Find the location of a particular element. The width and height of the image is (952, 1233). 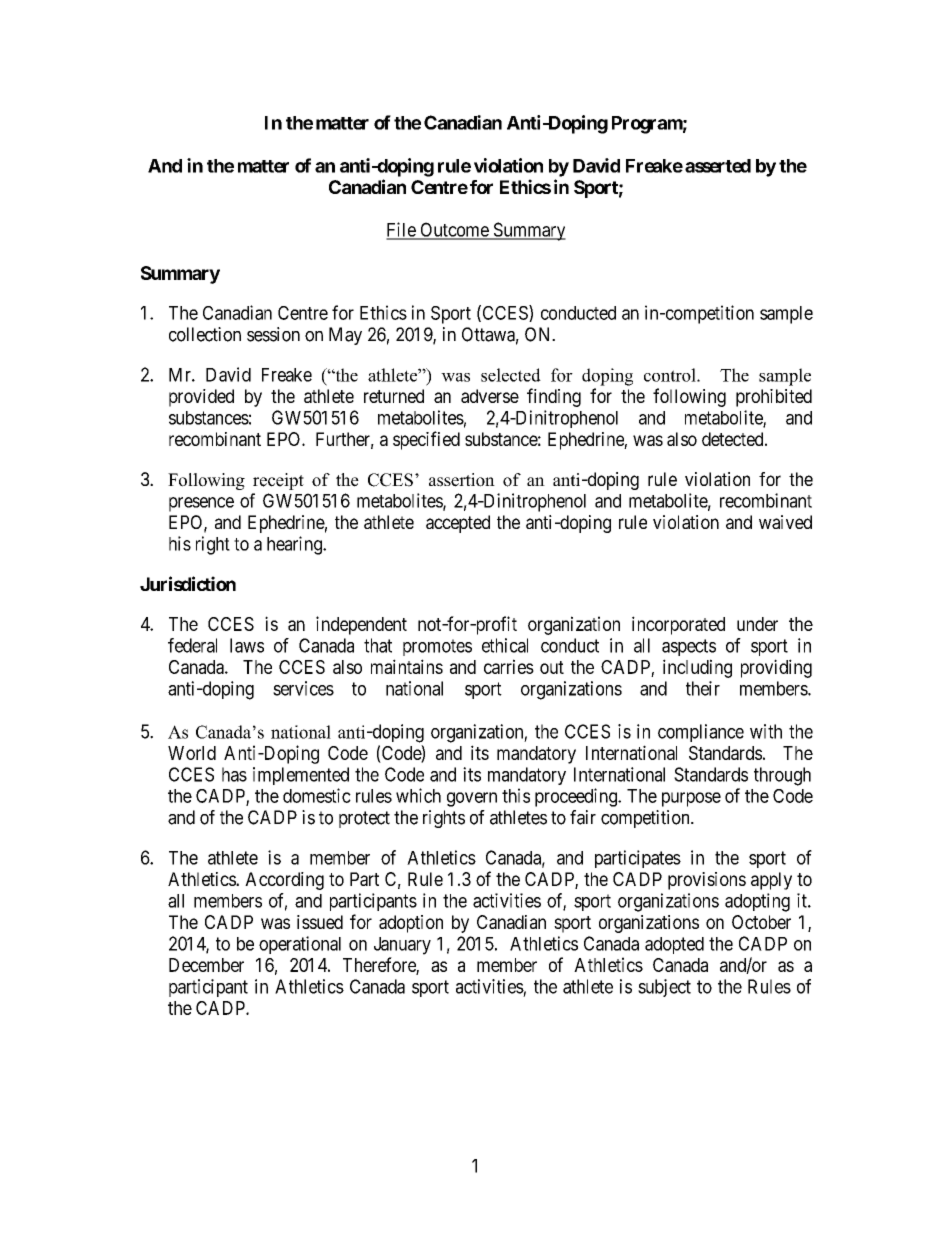

services is located at coordinates (303, 688).
